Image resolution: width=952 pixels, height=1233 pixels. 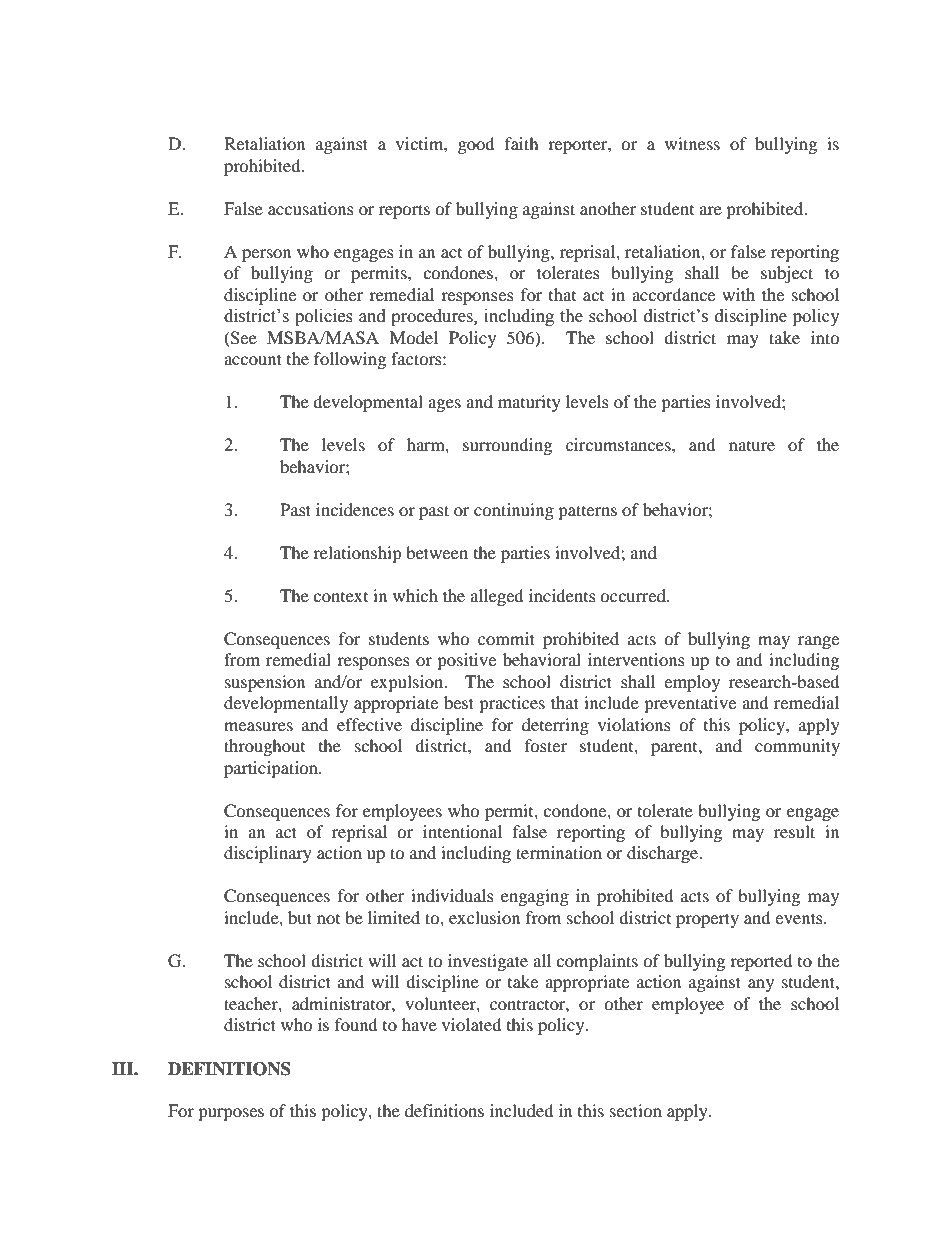 What do you see at coordinates (311, 208) in the screenshot?
I see `accusations` at bounding box center [311, 208].
